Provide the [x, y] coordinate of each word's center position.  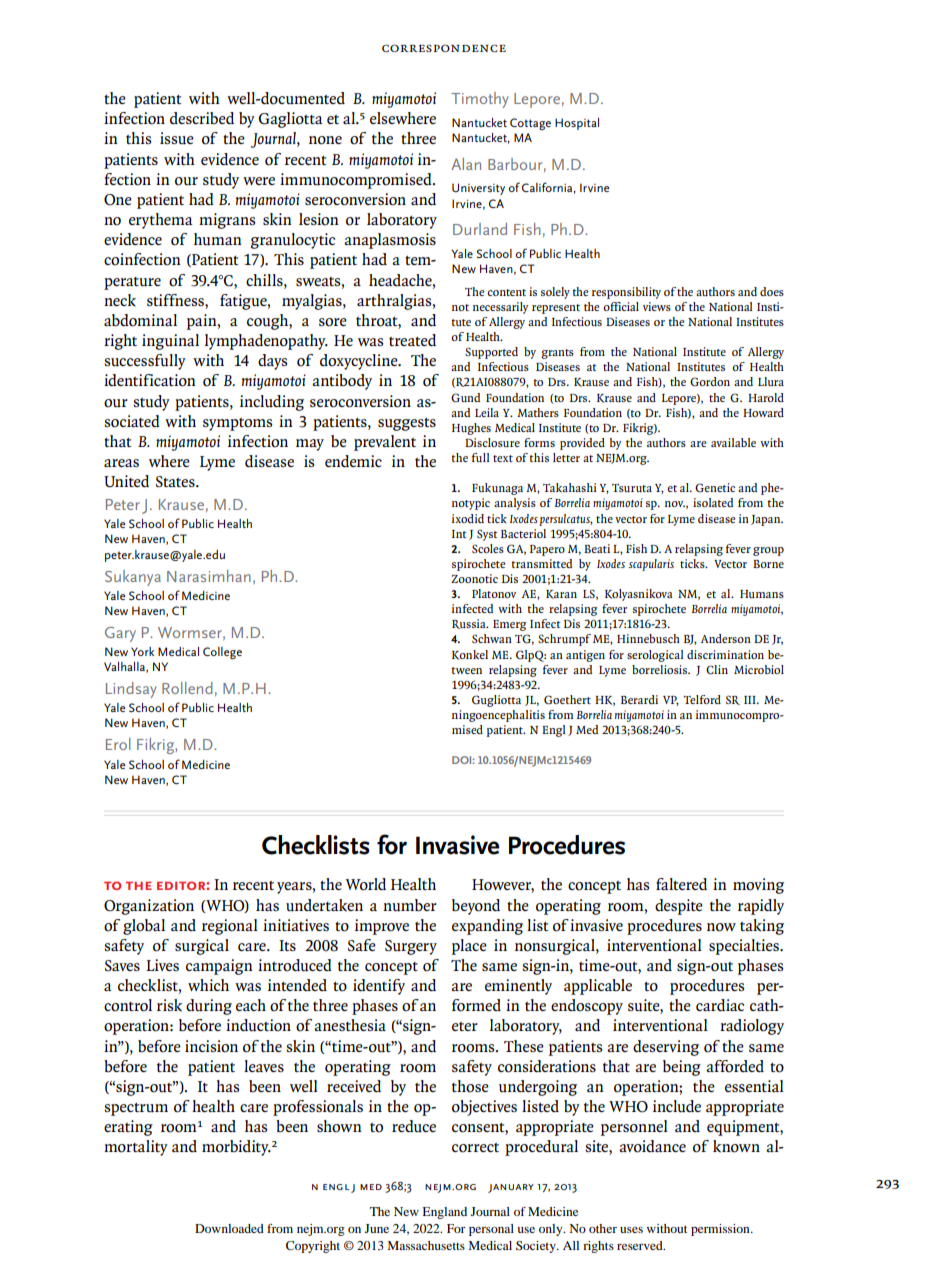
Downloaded [229, 1228]
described [202, 118]
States [176, 481]
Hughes [471, 429]
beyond [476, 907]
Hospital [577, 124]
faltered [681, 884]
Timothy [479, 100]
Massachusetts [426, 1245]
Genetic [715, 487]
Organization [149, 907]
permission [721, 1230]
